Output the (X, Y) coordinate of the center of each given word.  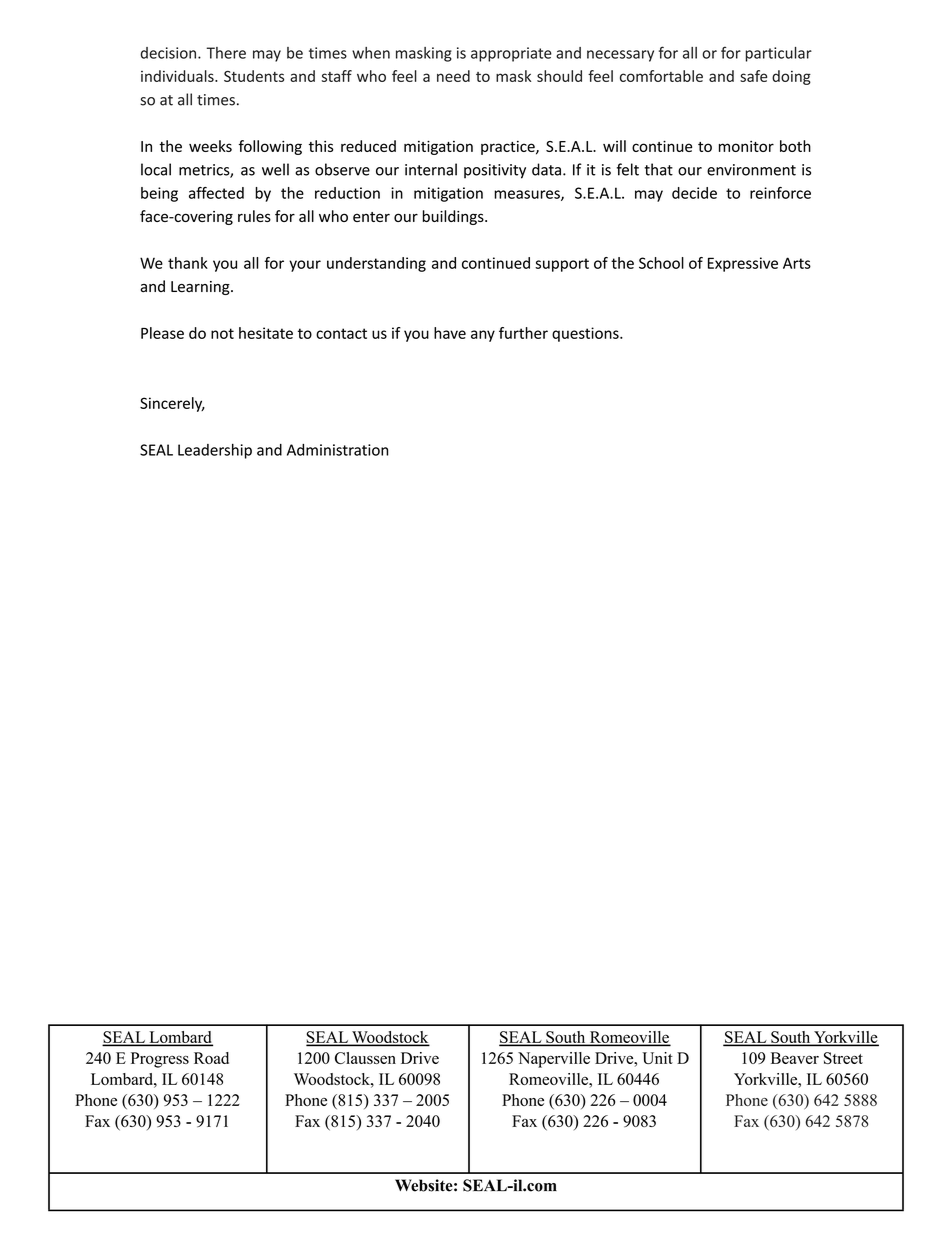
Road (211, 1058)
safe (753, 76)
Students (254, 76)
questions (586, 334)
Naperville (554, 1060)
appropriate (511, 54)
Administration (337, 450)
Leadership (215, 451)
